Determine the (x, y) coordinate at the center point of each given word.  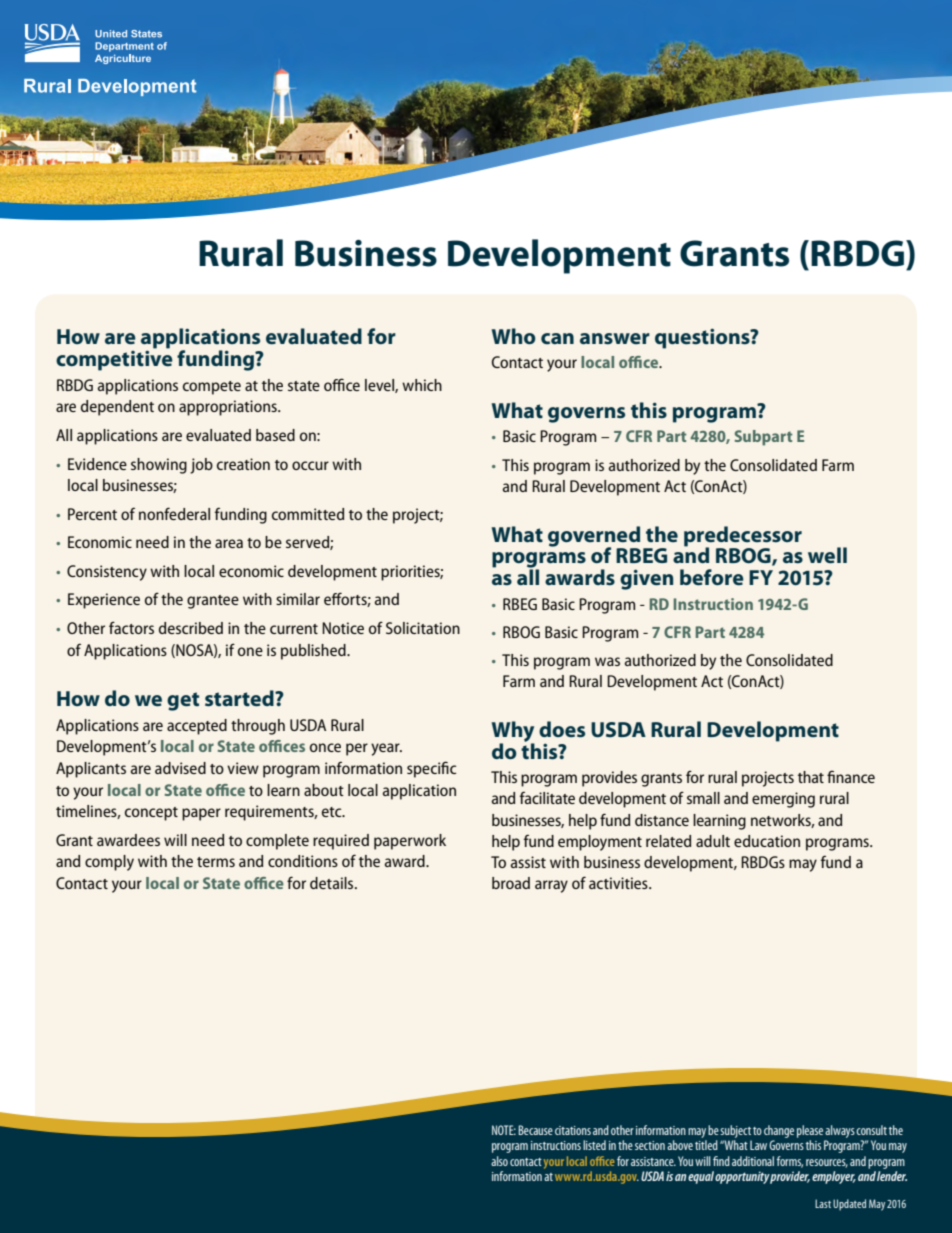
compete (212, 388)
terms (216, 862)
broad (511, 883)
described (191, 628)
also (499, 1161)
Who (514, 336)
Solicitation (423, 628)
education (767, 841)
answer (615, 339)
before (712, 577)
